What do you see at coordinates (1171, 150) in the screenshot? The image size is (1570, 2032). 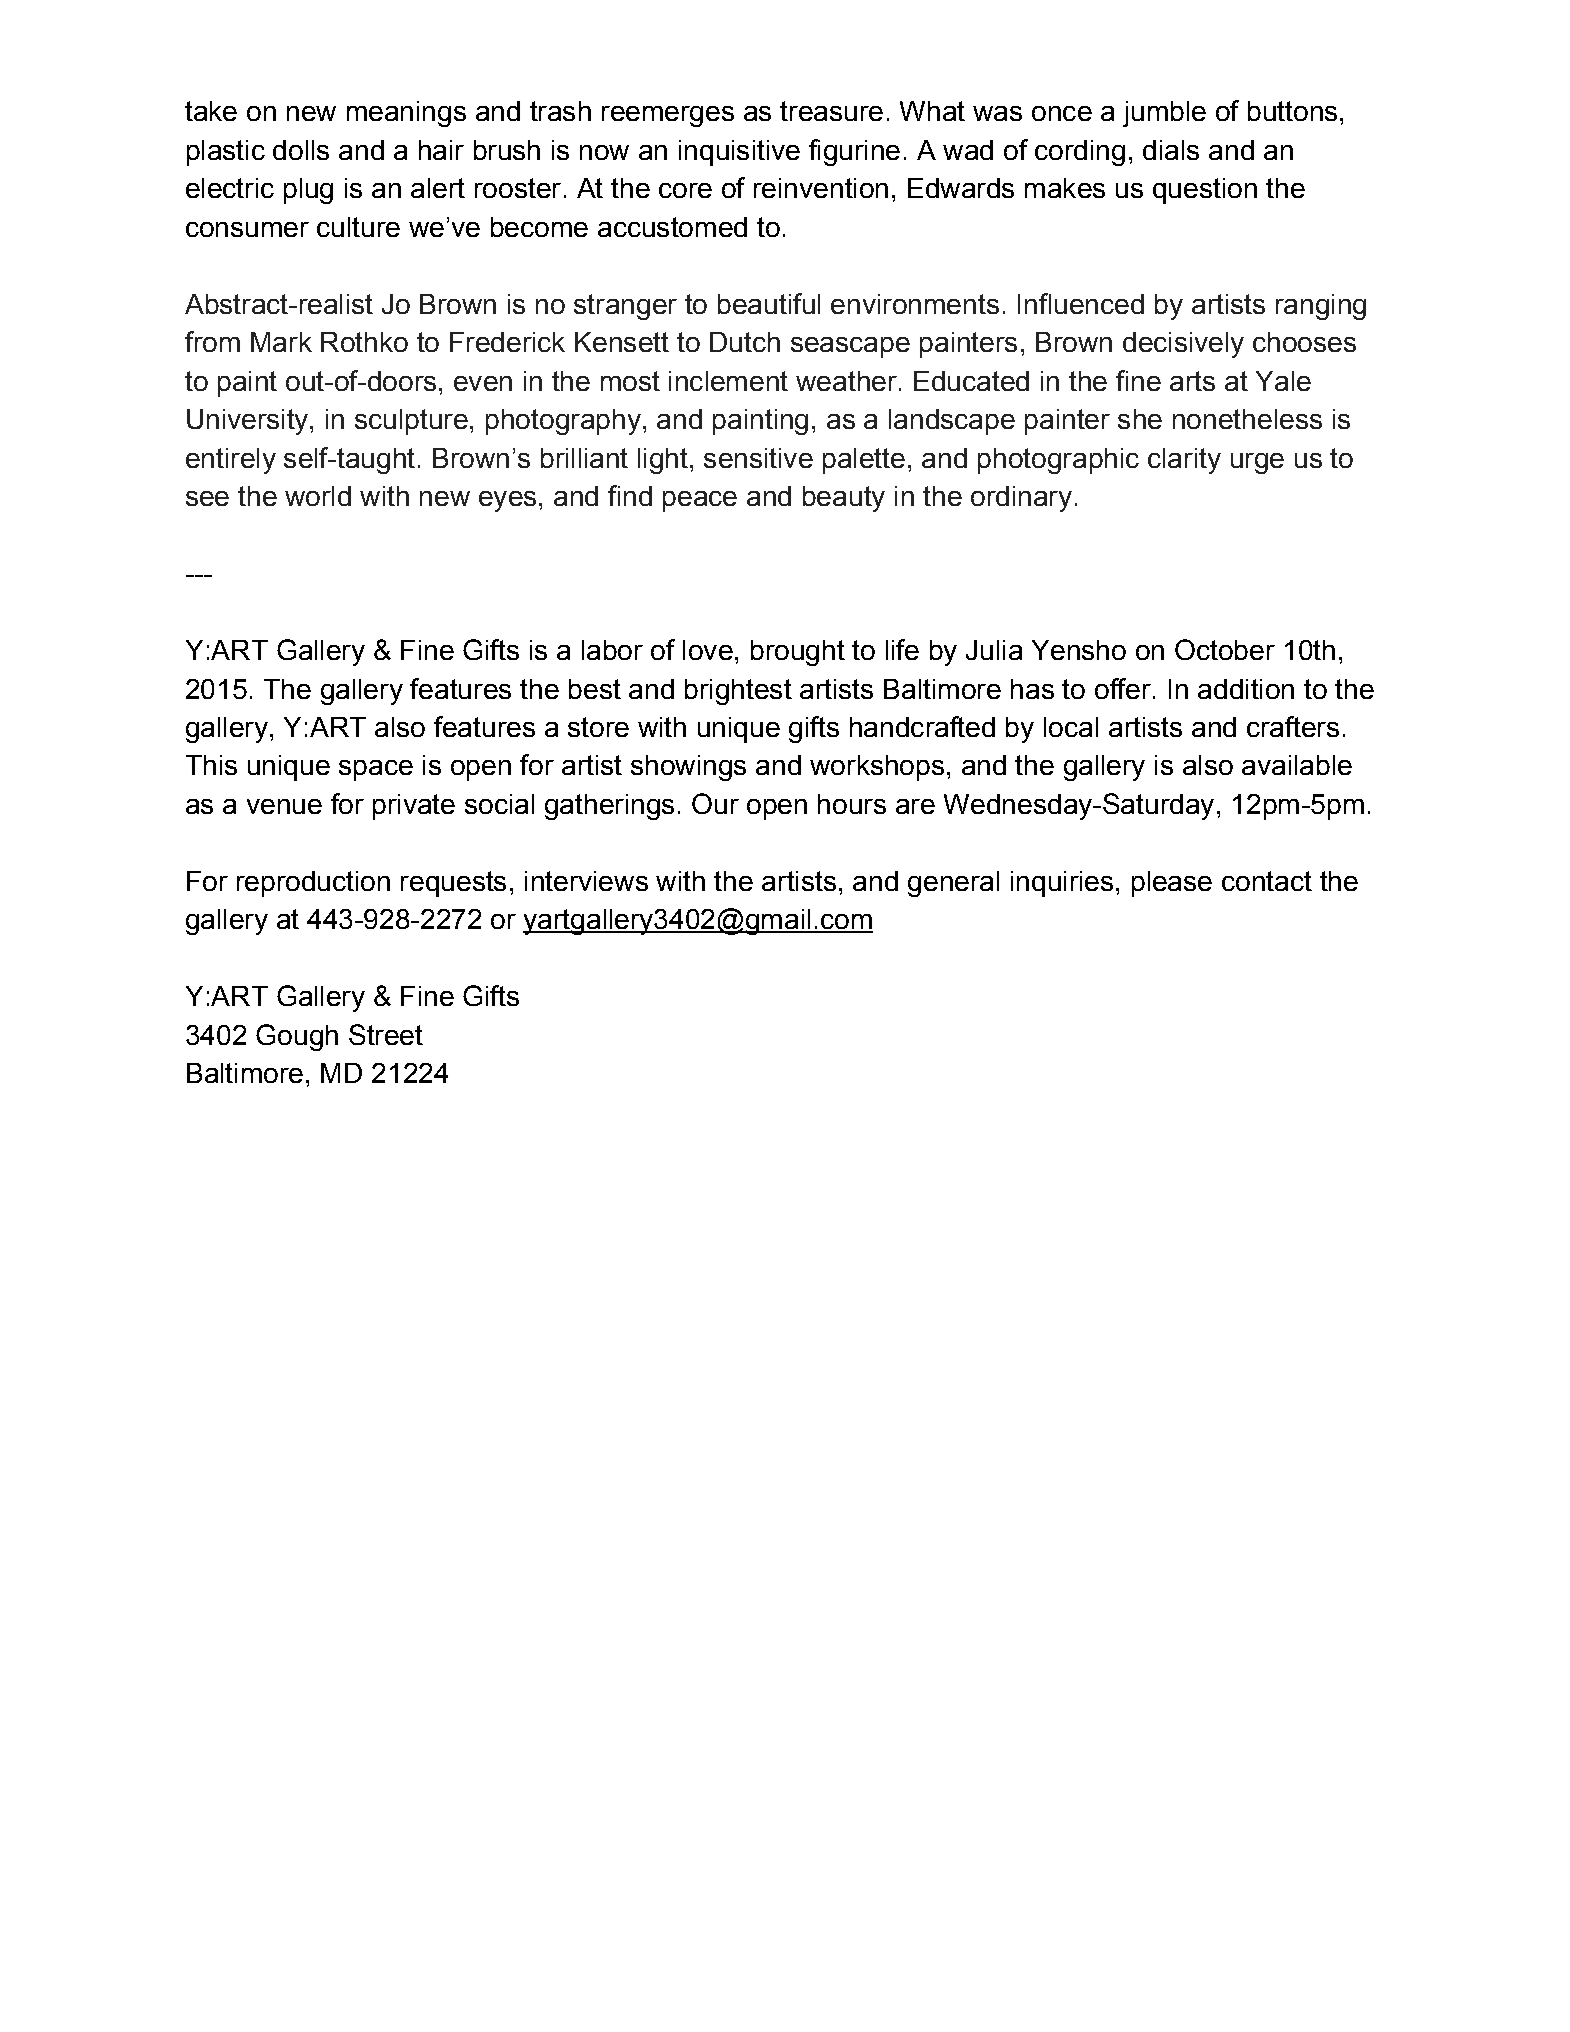 I see `dials` at bounding box center [1171, 150].
